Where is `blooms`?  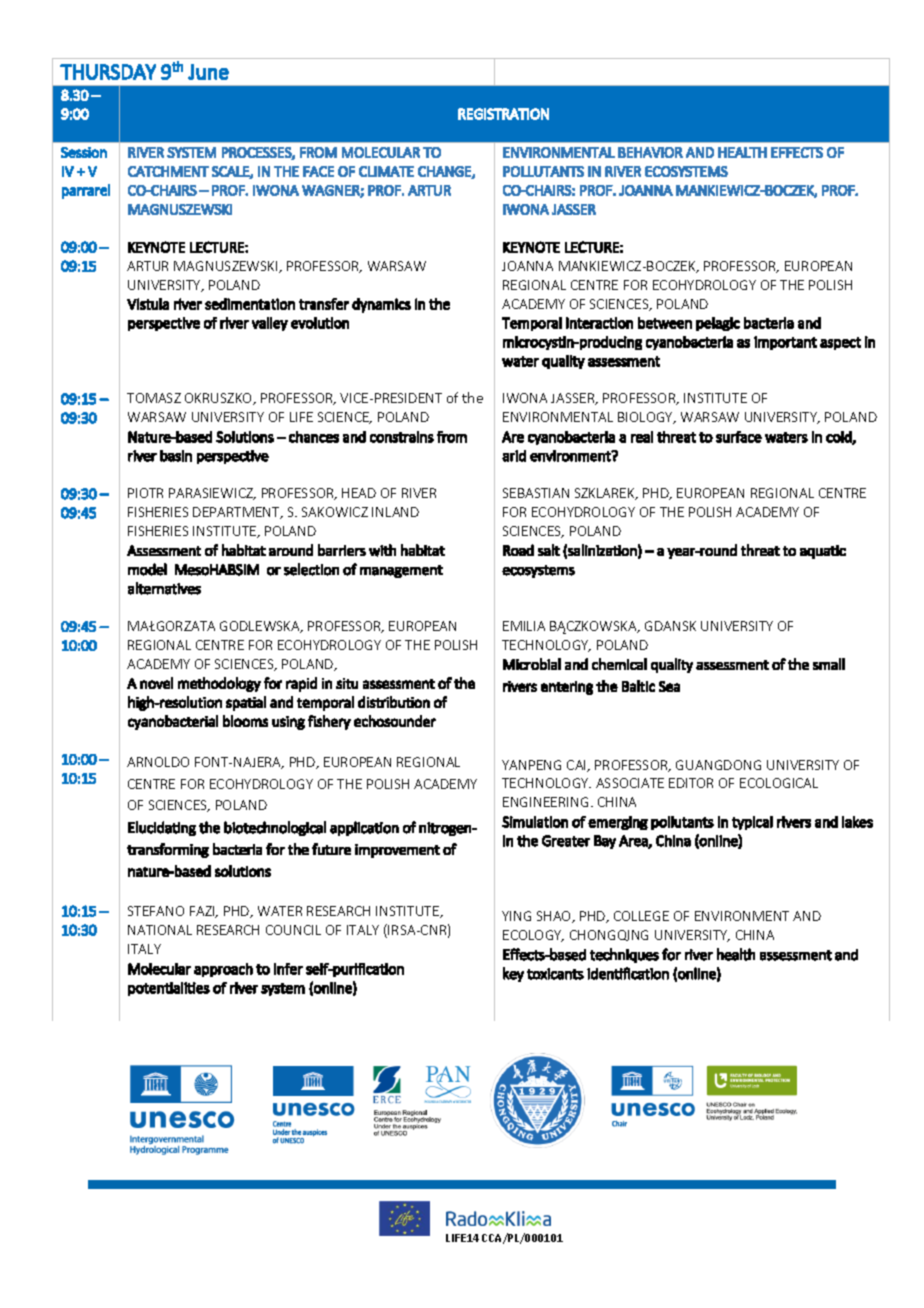
blooms is located at coordinates (245, 721).
